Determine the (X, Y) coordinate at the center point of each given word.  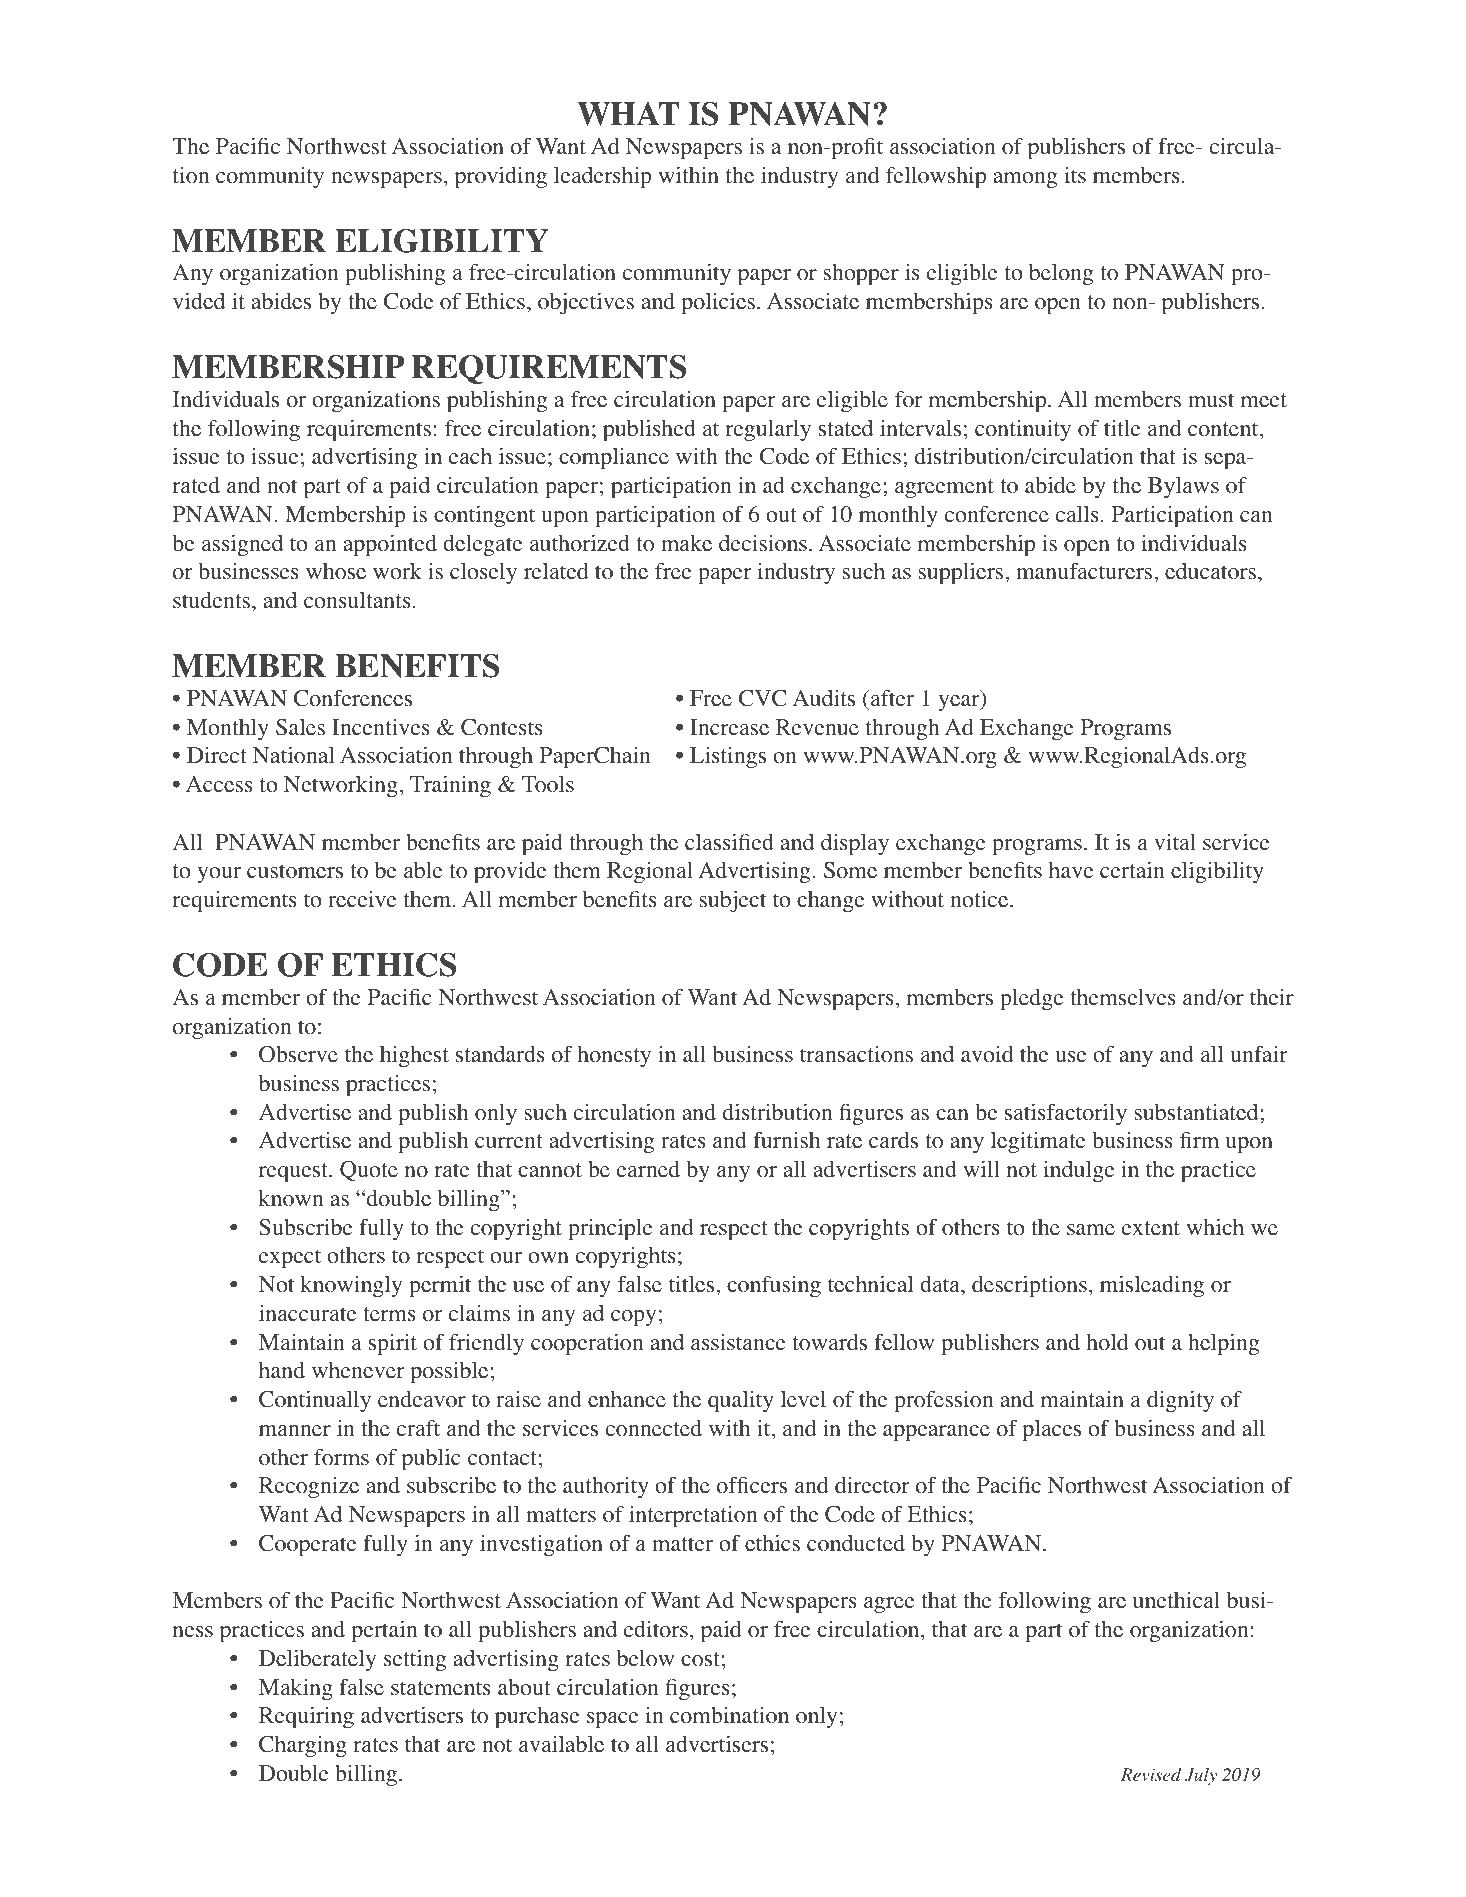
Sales (300, 727)
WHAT (628, 114)
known (291, 1198)
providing (501, 177)
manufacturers (1085, 571)
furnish (786, 1139)
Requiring (306, 1717)
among (1025, 180)
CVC (763, 698)
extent (1151, 1228)
